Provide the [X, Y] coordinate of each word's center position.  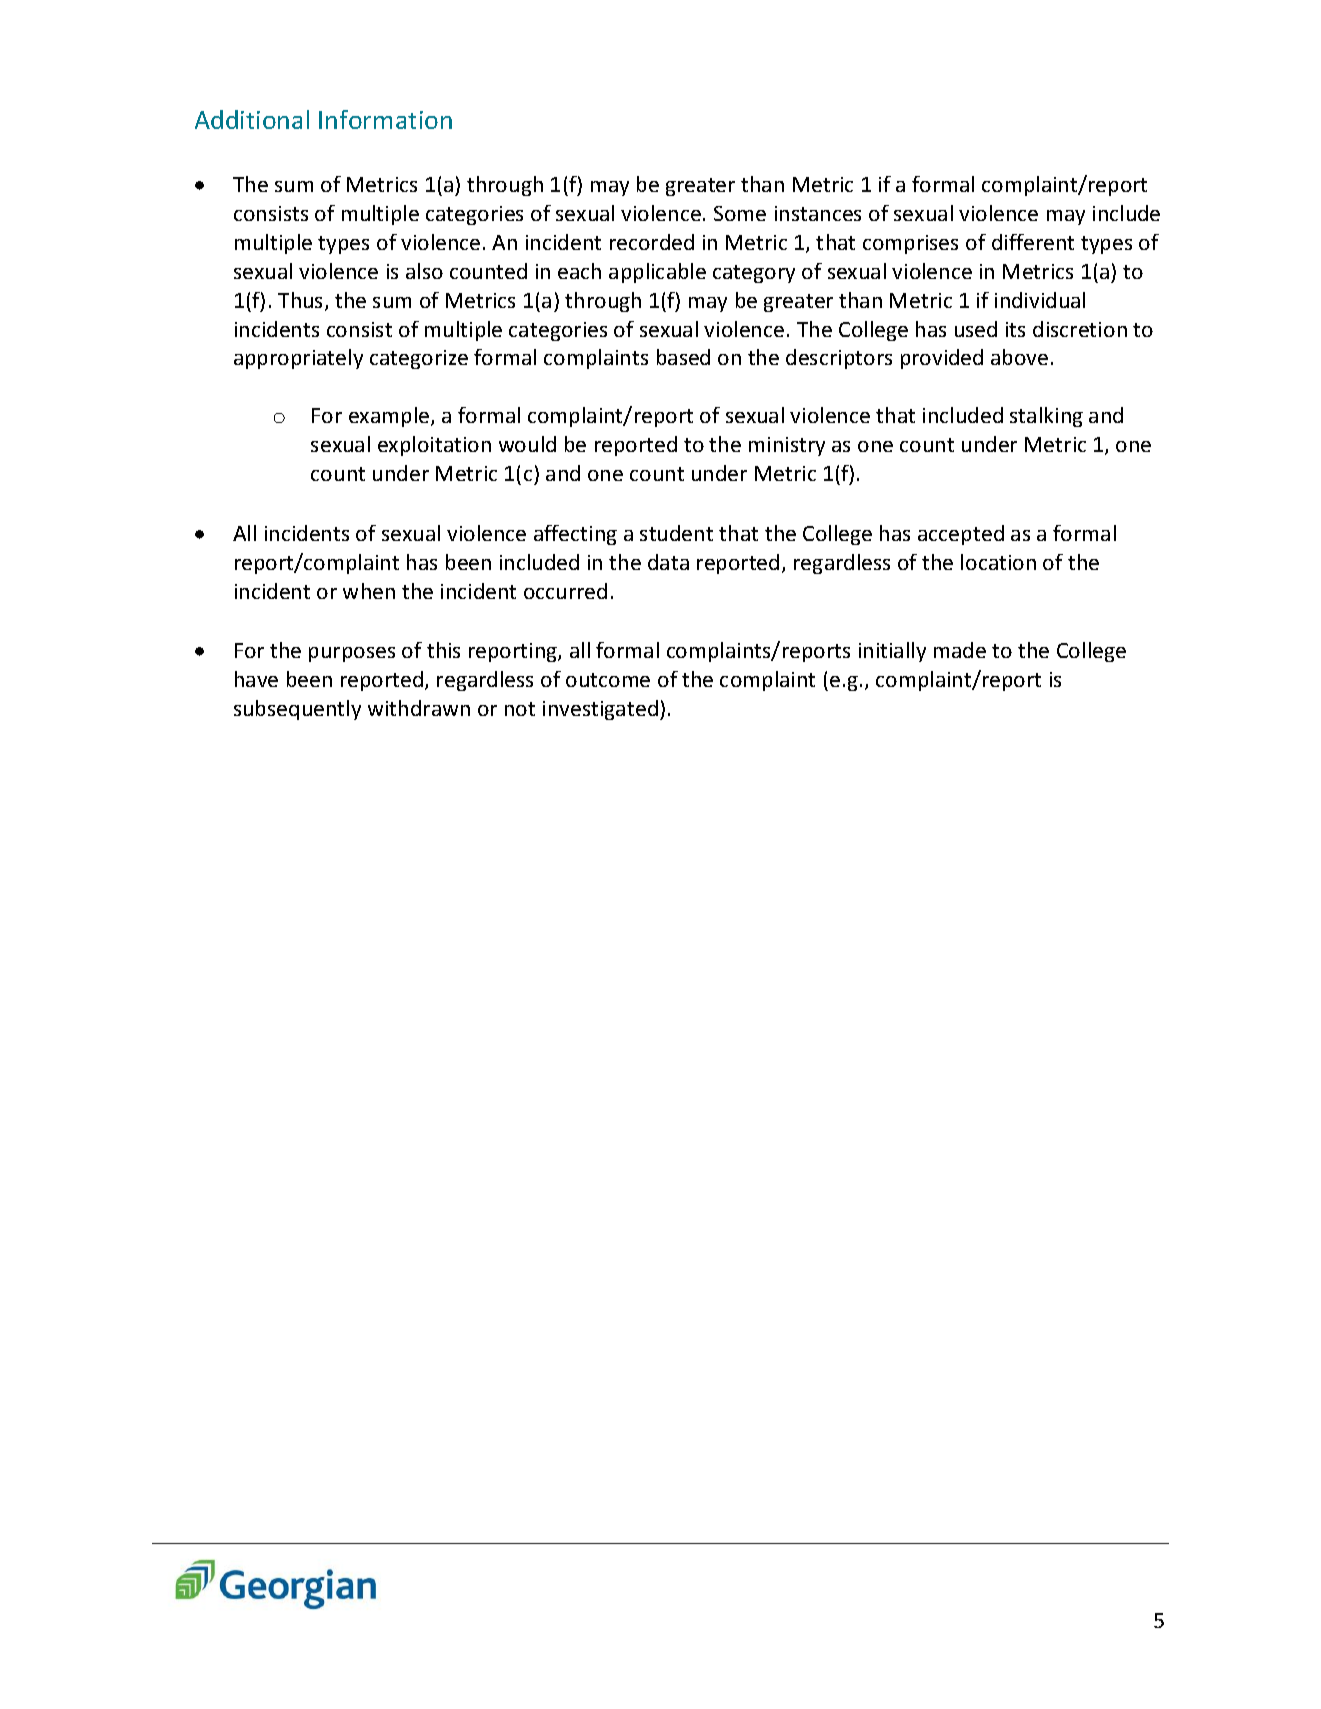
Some [740, 213]
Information [385, 119]
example [389, 417]
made [960, 650]
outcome [608, 680]
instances [818, 213]
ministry [787, 446]
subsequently [297, 710]
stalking [1046, 417]
